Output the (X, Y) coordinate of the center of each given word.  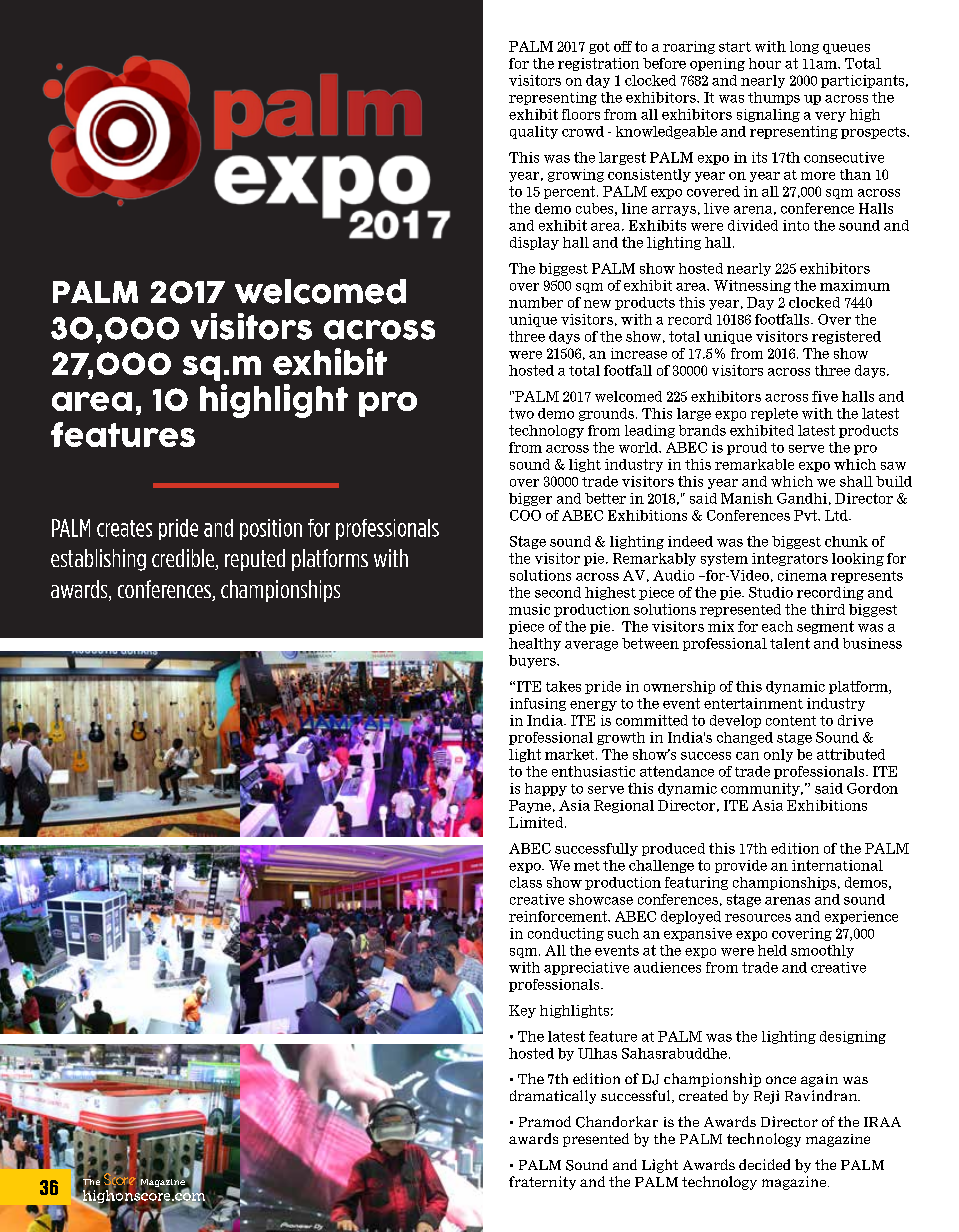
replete (774, 414)
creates (124, 528)
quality (534, 132)
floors (581, 114)
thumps (774, 98)
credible (184, 559)
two (521, 413)
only (778, 755)
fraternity (542, 1183)
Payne (530, 806)
